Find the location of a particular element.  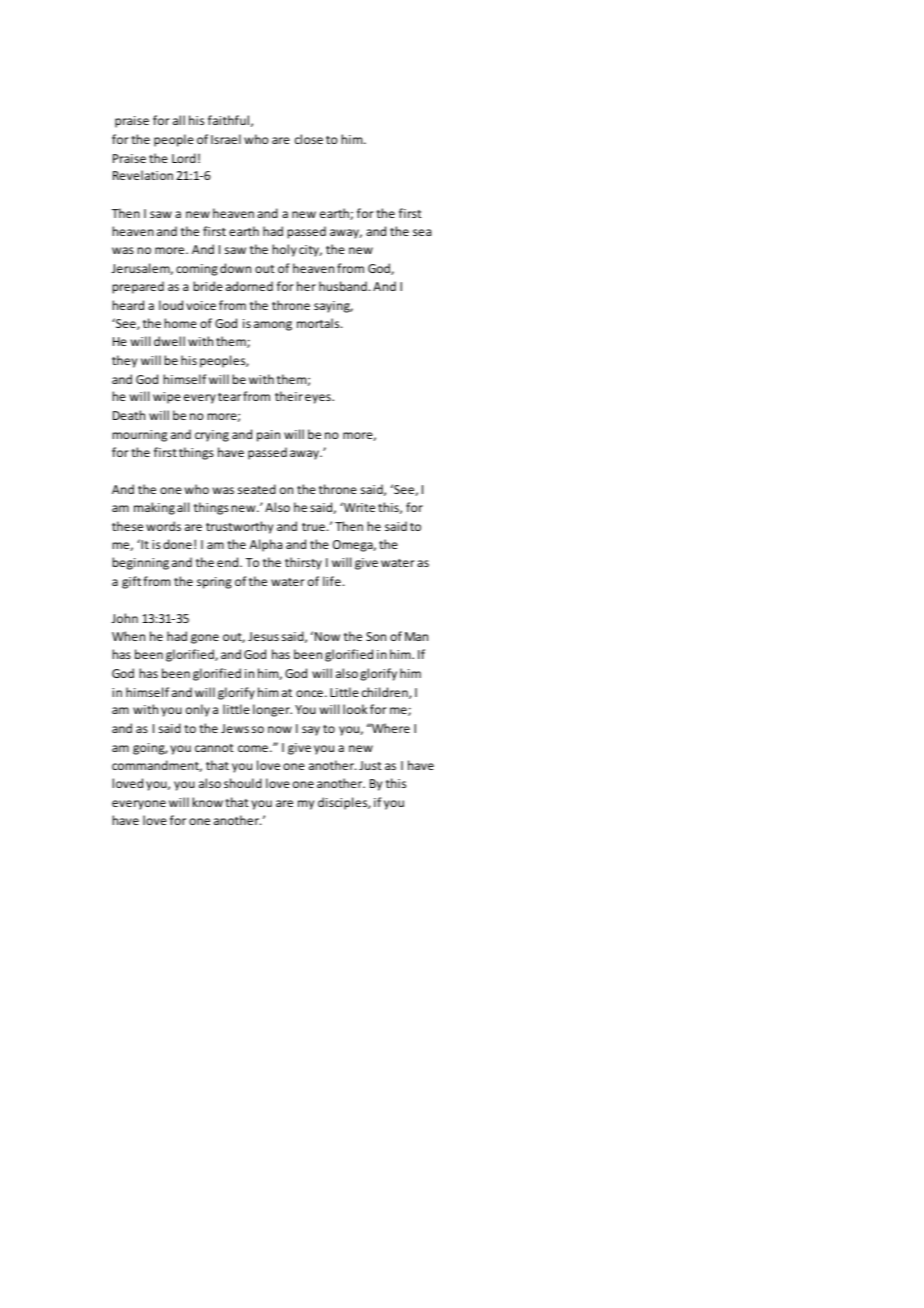

seated is located at coordinates (257, 489).
